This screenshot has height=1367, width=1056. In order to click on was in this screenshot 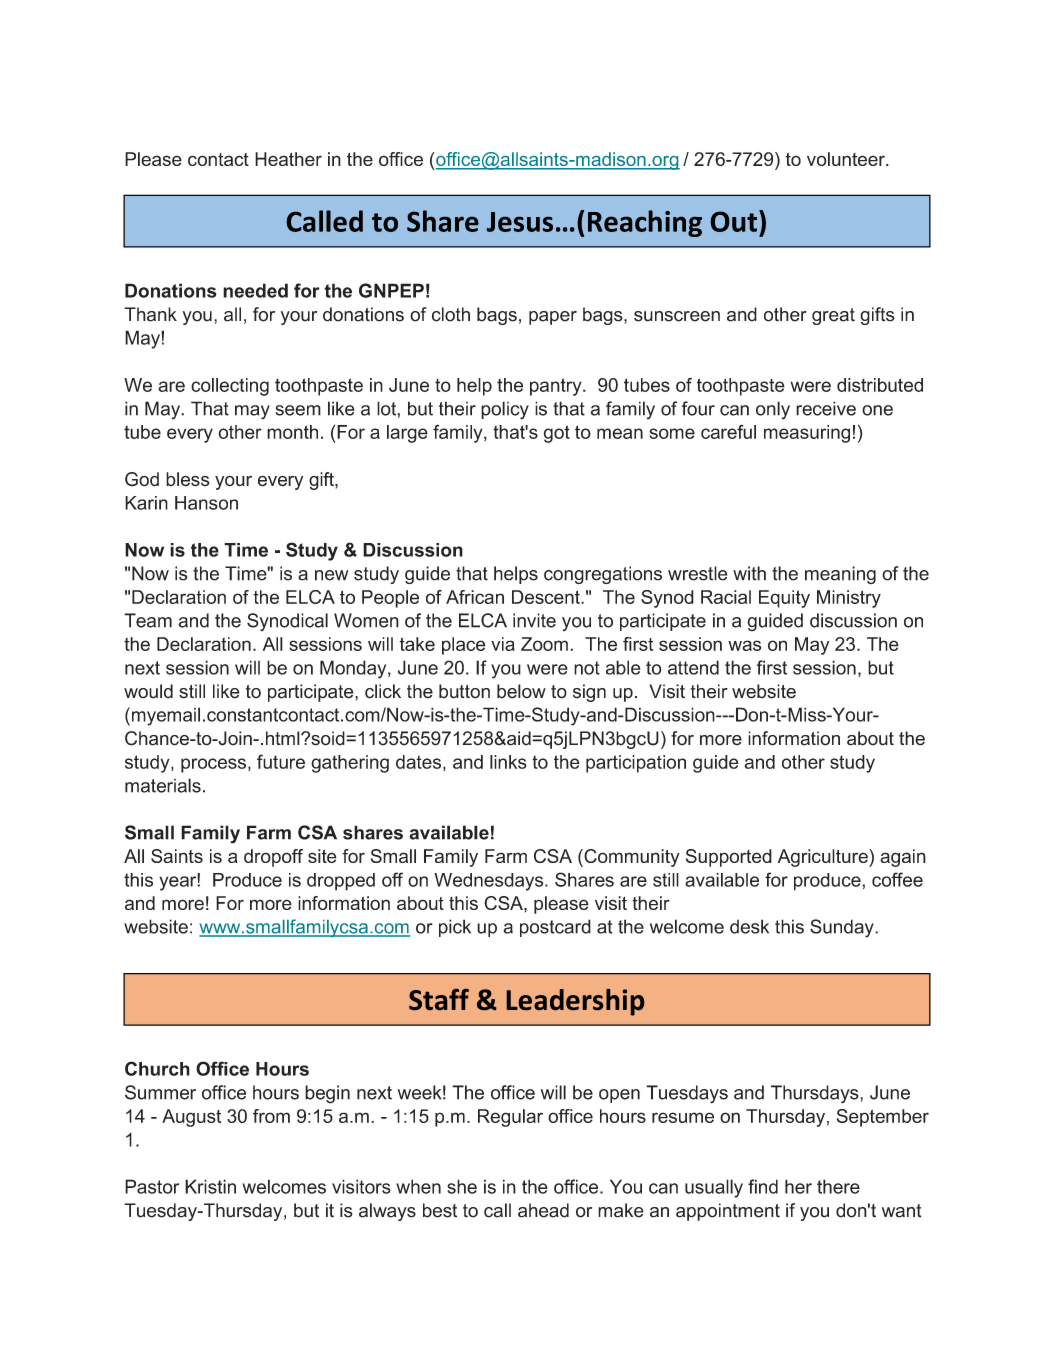, I will do `click(744, 645)`.
